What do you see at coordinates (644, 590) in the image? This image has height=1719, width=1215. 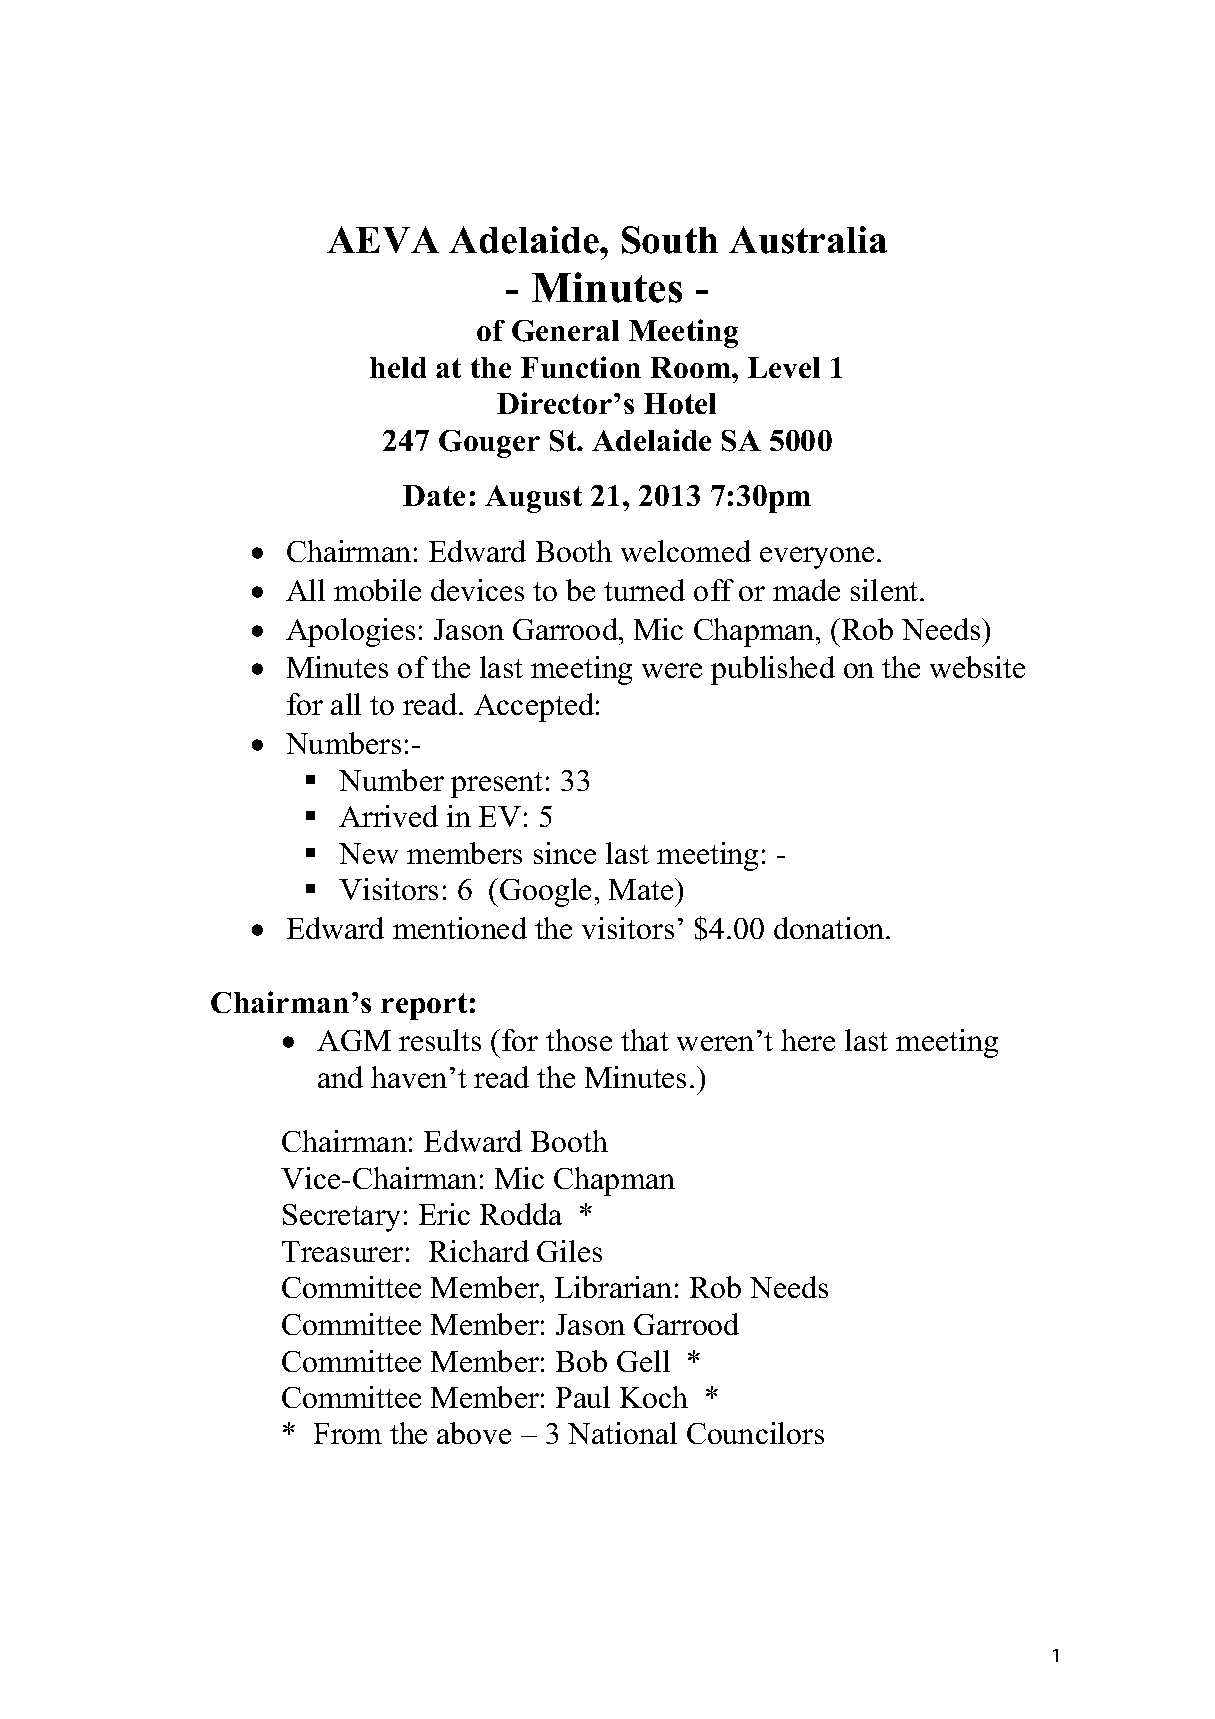 I see `turned` at bounding box center [644, 590].
